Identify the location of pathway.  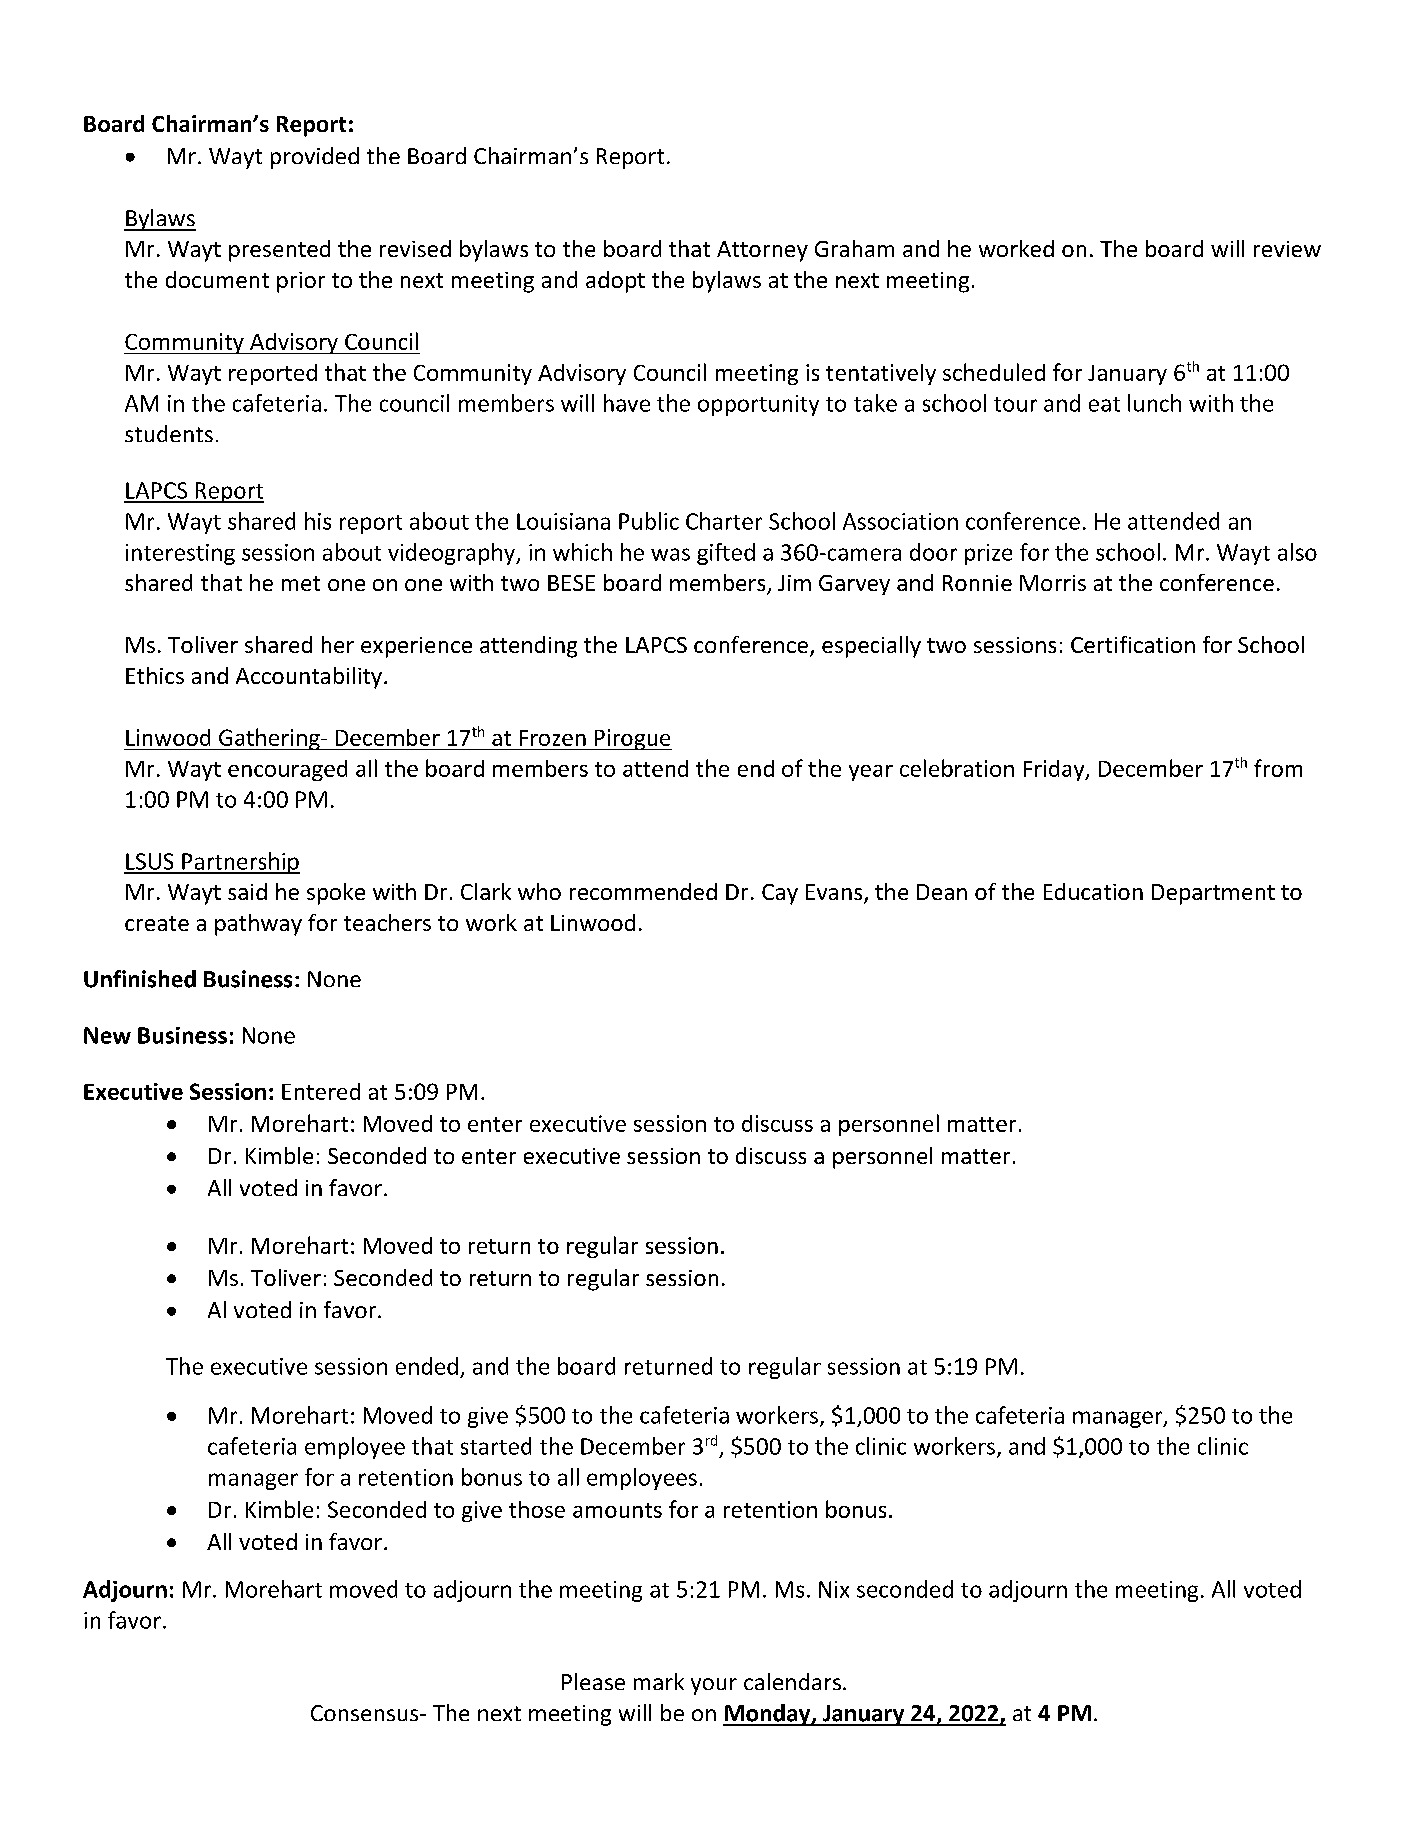
(258, 925).
